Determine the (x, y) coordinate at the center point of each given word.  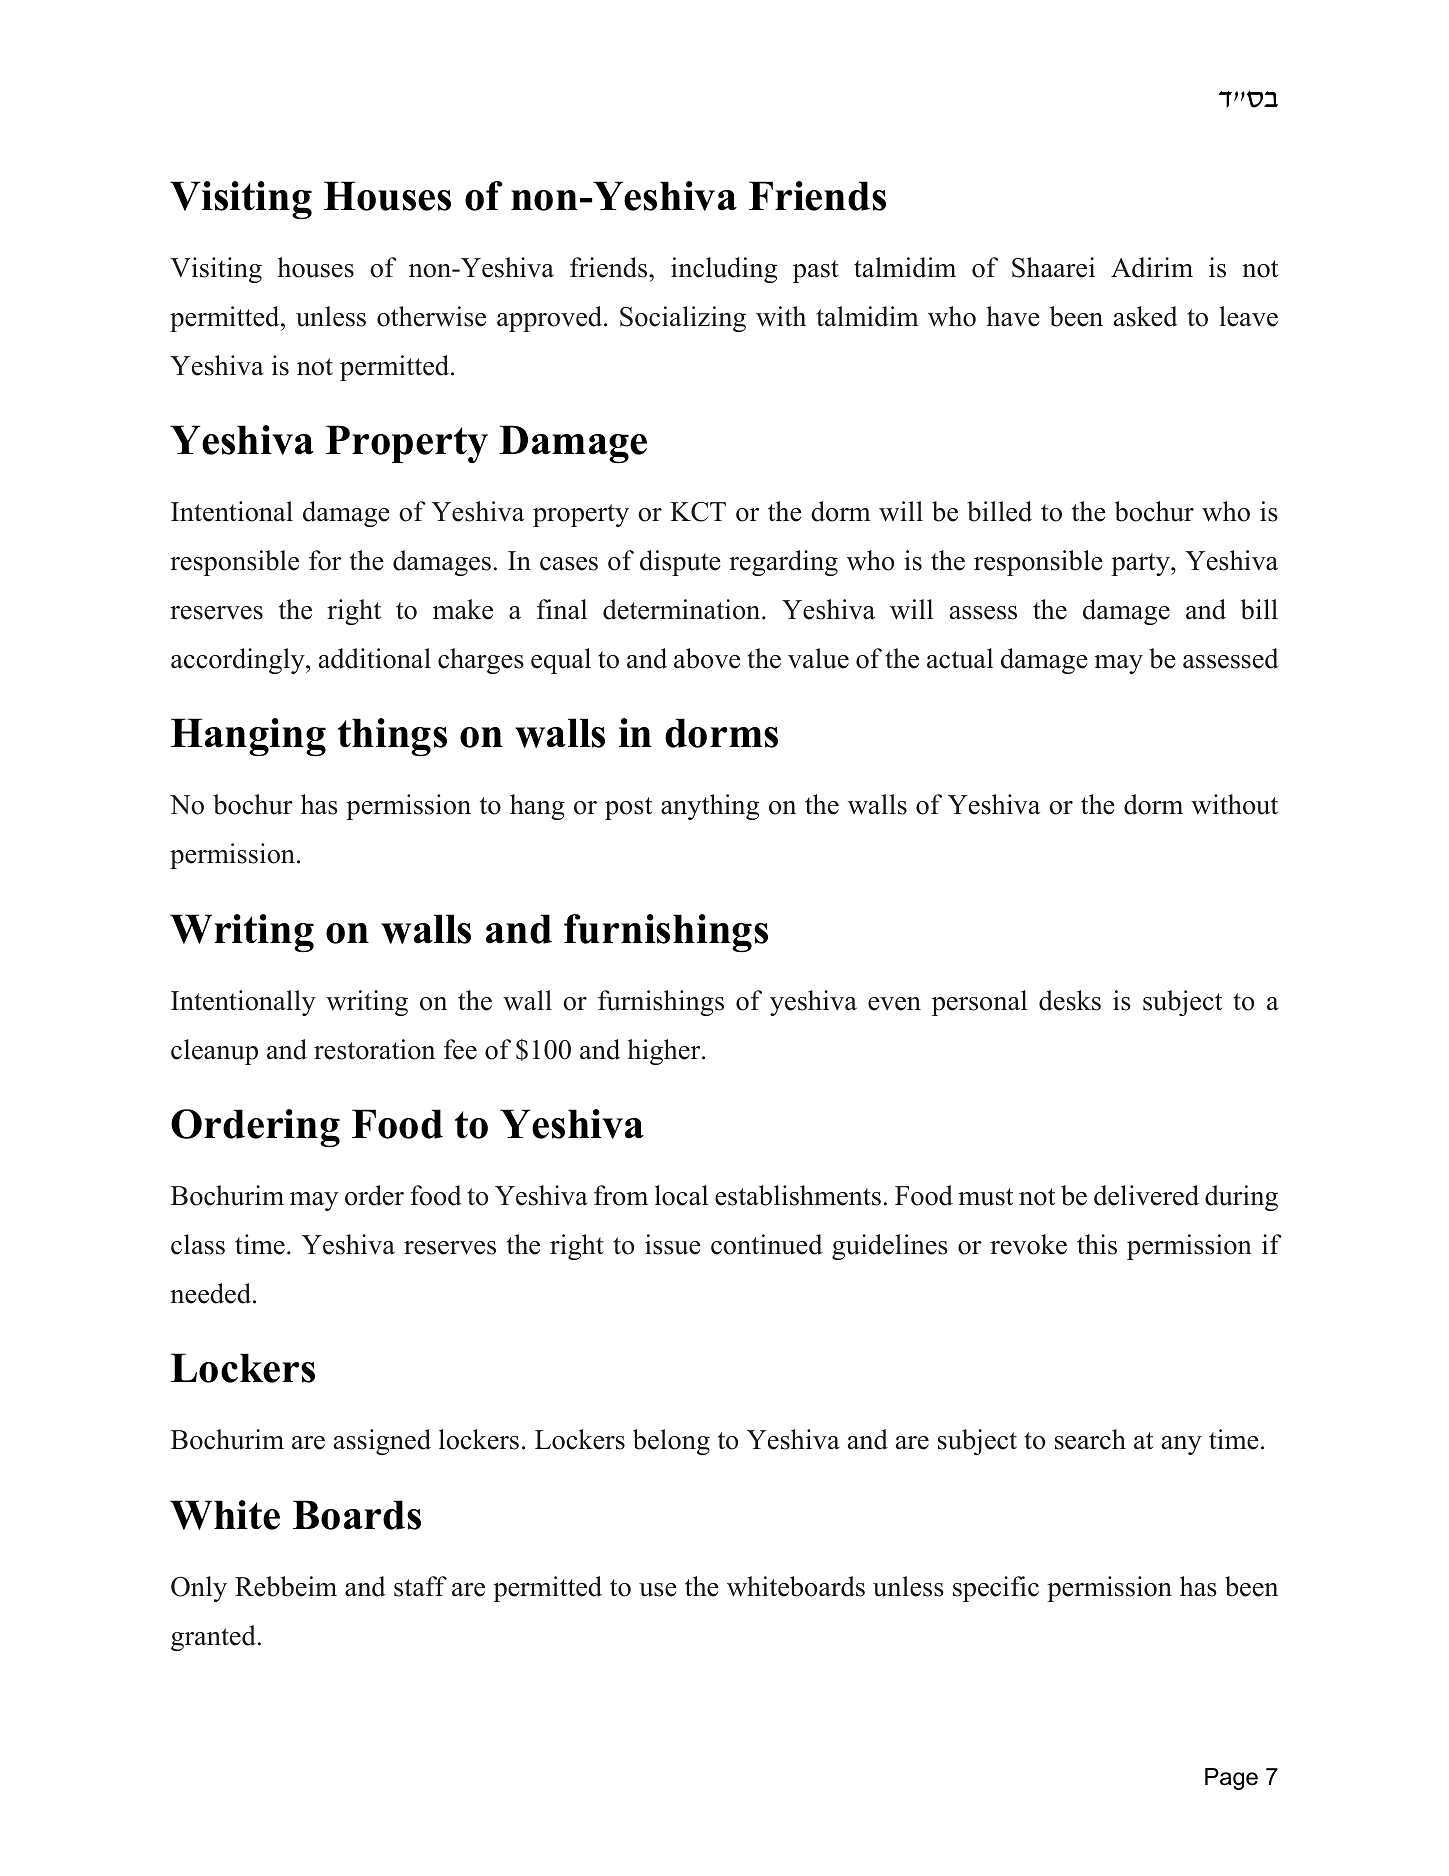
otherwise (431, 316)
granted (213, 1638)
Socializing (683, 319)
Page (1231, 1779)
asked (1146, 316)
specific (996, 1589)
